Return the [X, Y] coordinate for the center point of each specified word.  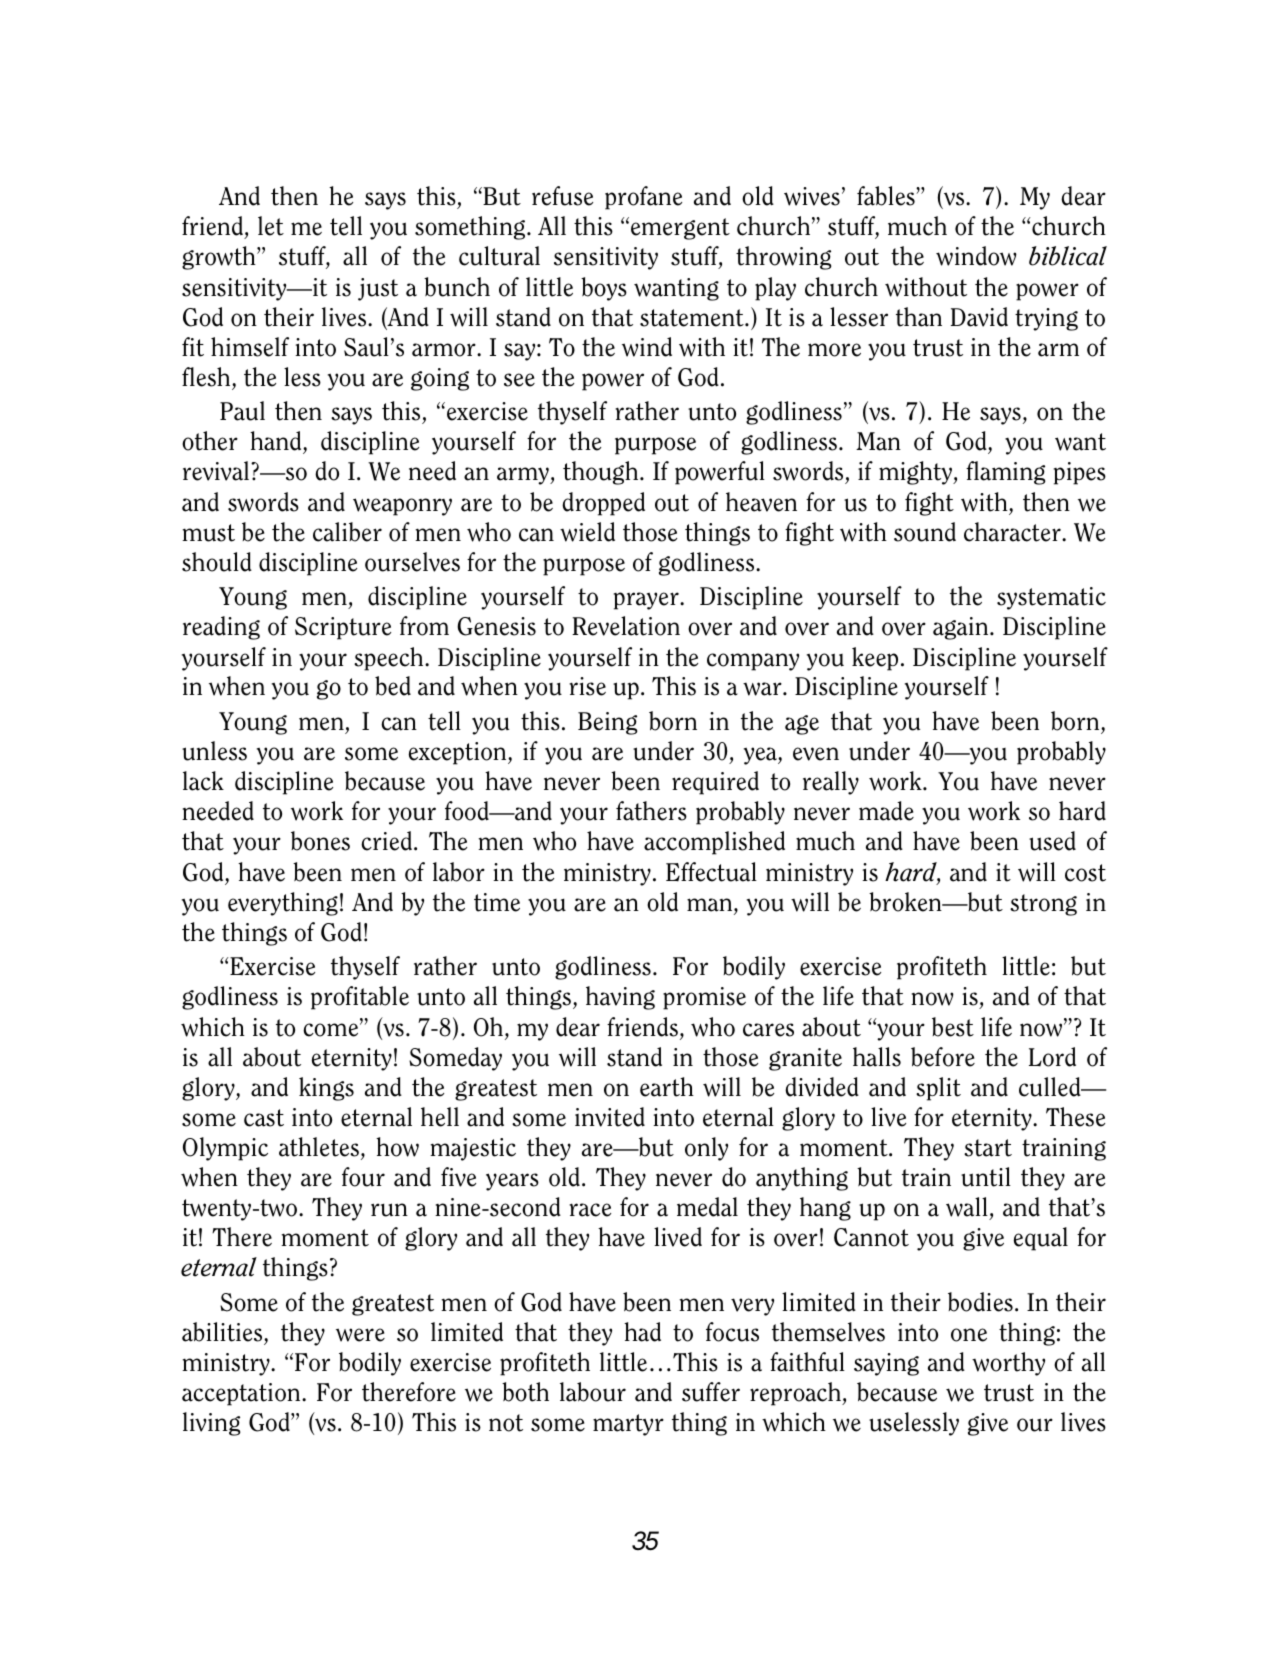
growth [220, 258]
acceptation [242, 1394]
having [620, 998]
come [332, 1030]
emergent [680, 229]
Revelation [626, 626]
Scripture [343, 628]
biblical [1068, 256]
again [962, 628]
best [953, 1027]
